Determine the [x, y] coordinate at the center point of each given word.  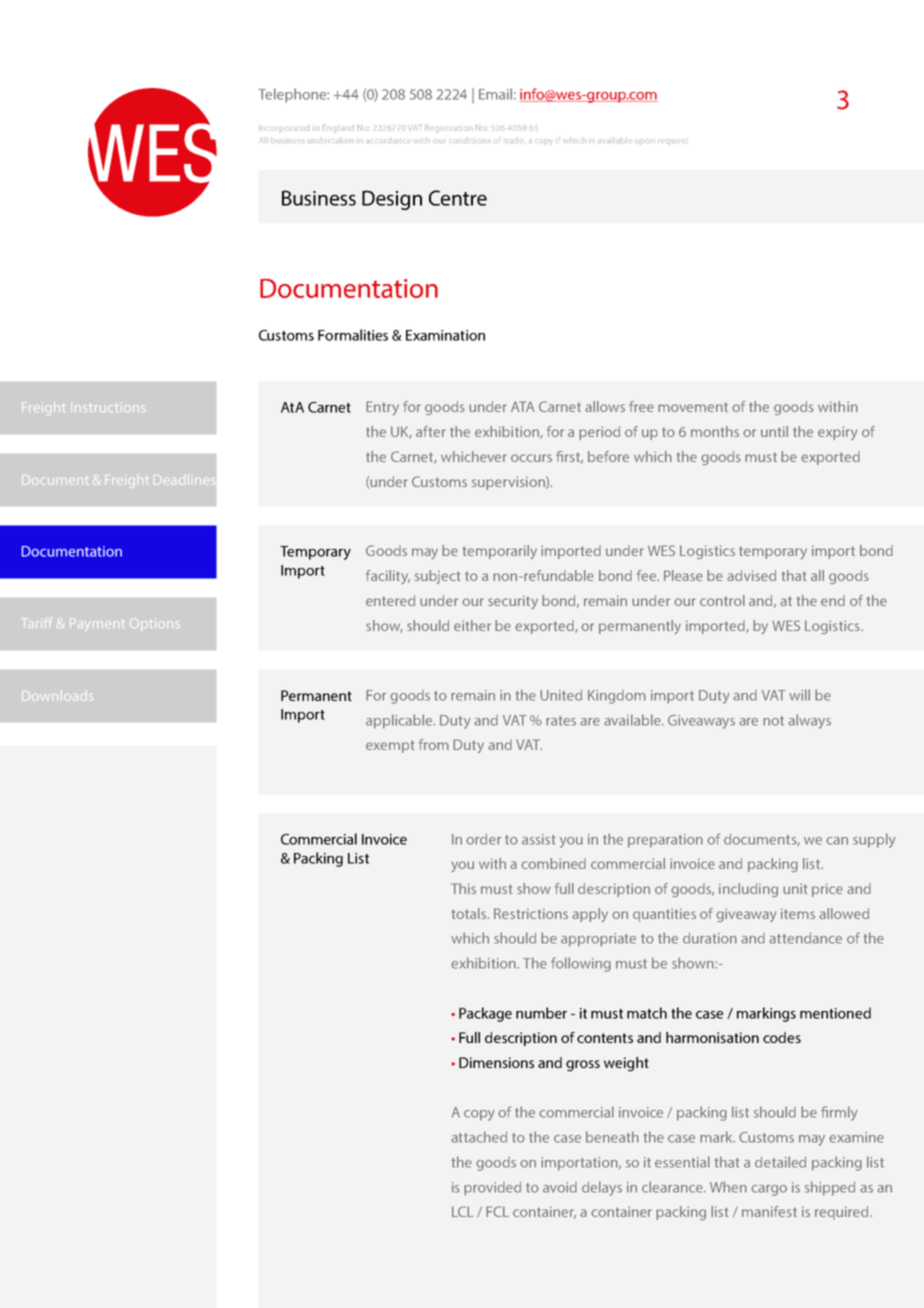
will [799, 695]
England [338, 128]
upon [645, 142]
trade [512, 140]
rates [561, 721]
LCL [463, 1211]
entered [390, 600]
